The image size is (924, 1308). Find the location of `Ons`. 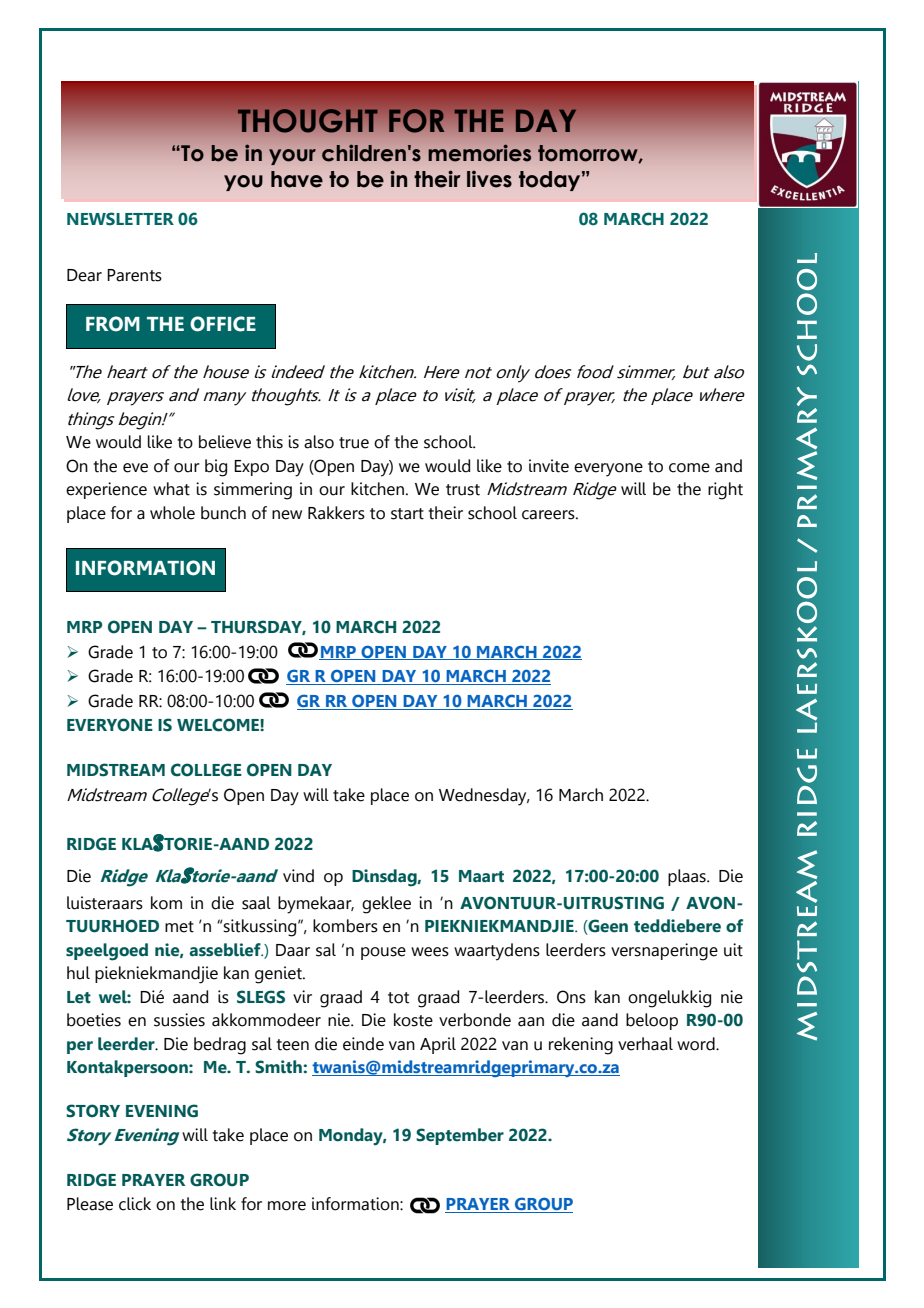

Ons is located at coordinates (571, 997).
